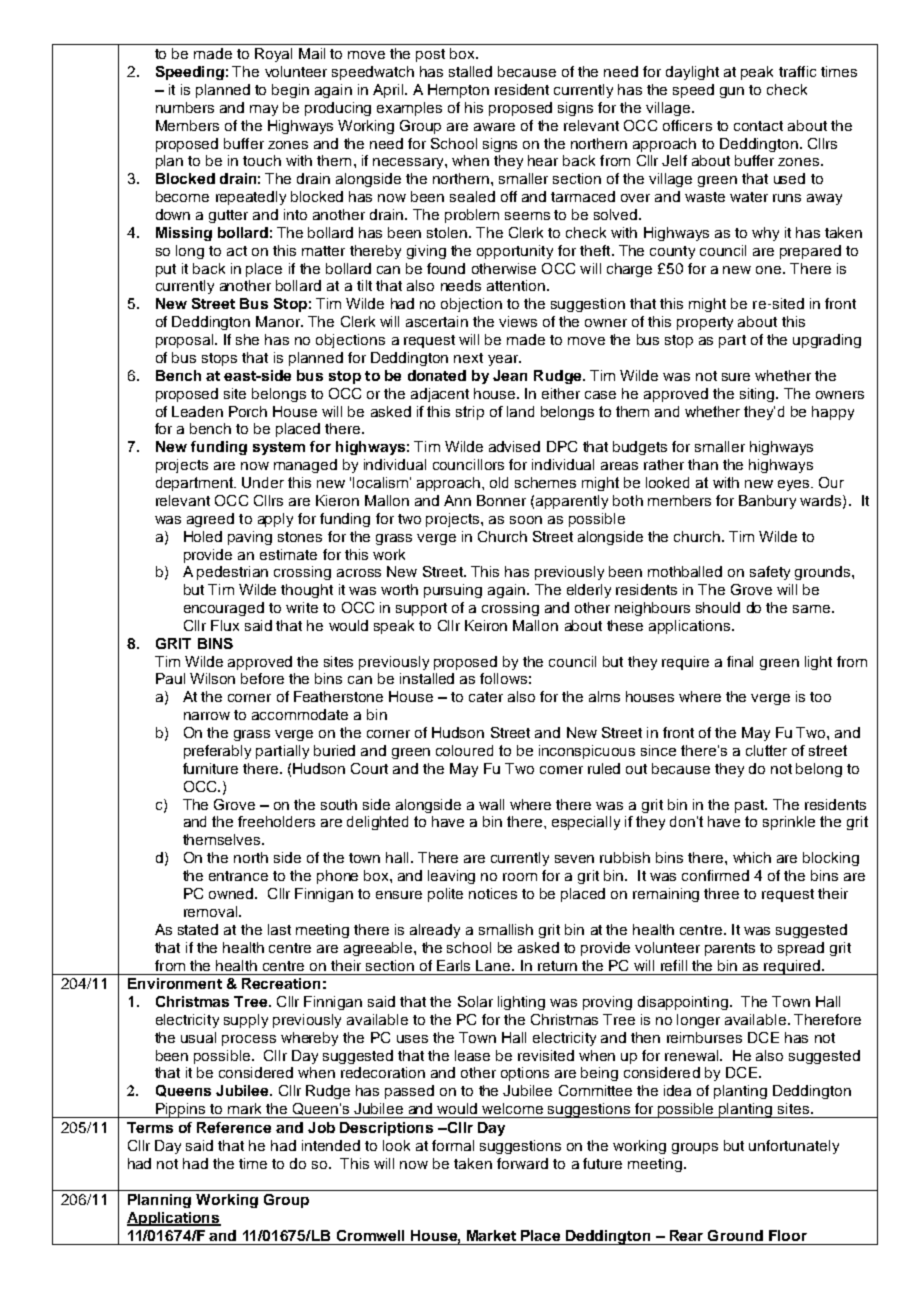  What do you see at coordinates (486, 625) in the screenshot?
I see `Keiron` at bounding box center [486, 625].
